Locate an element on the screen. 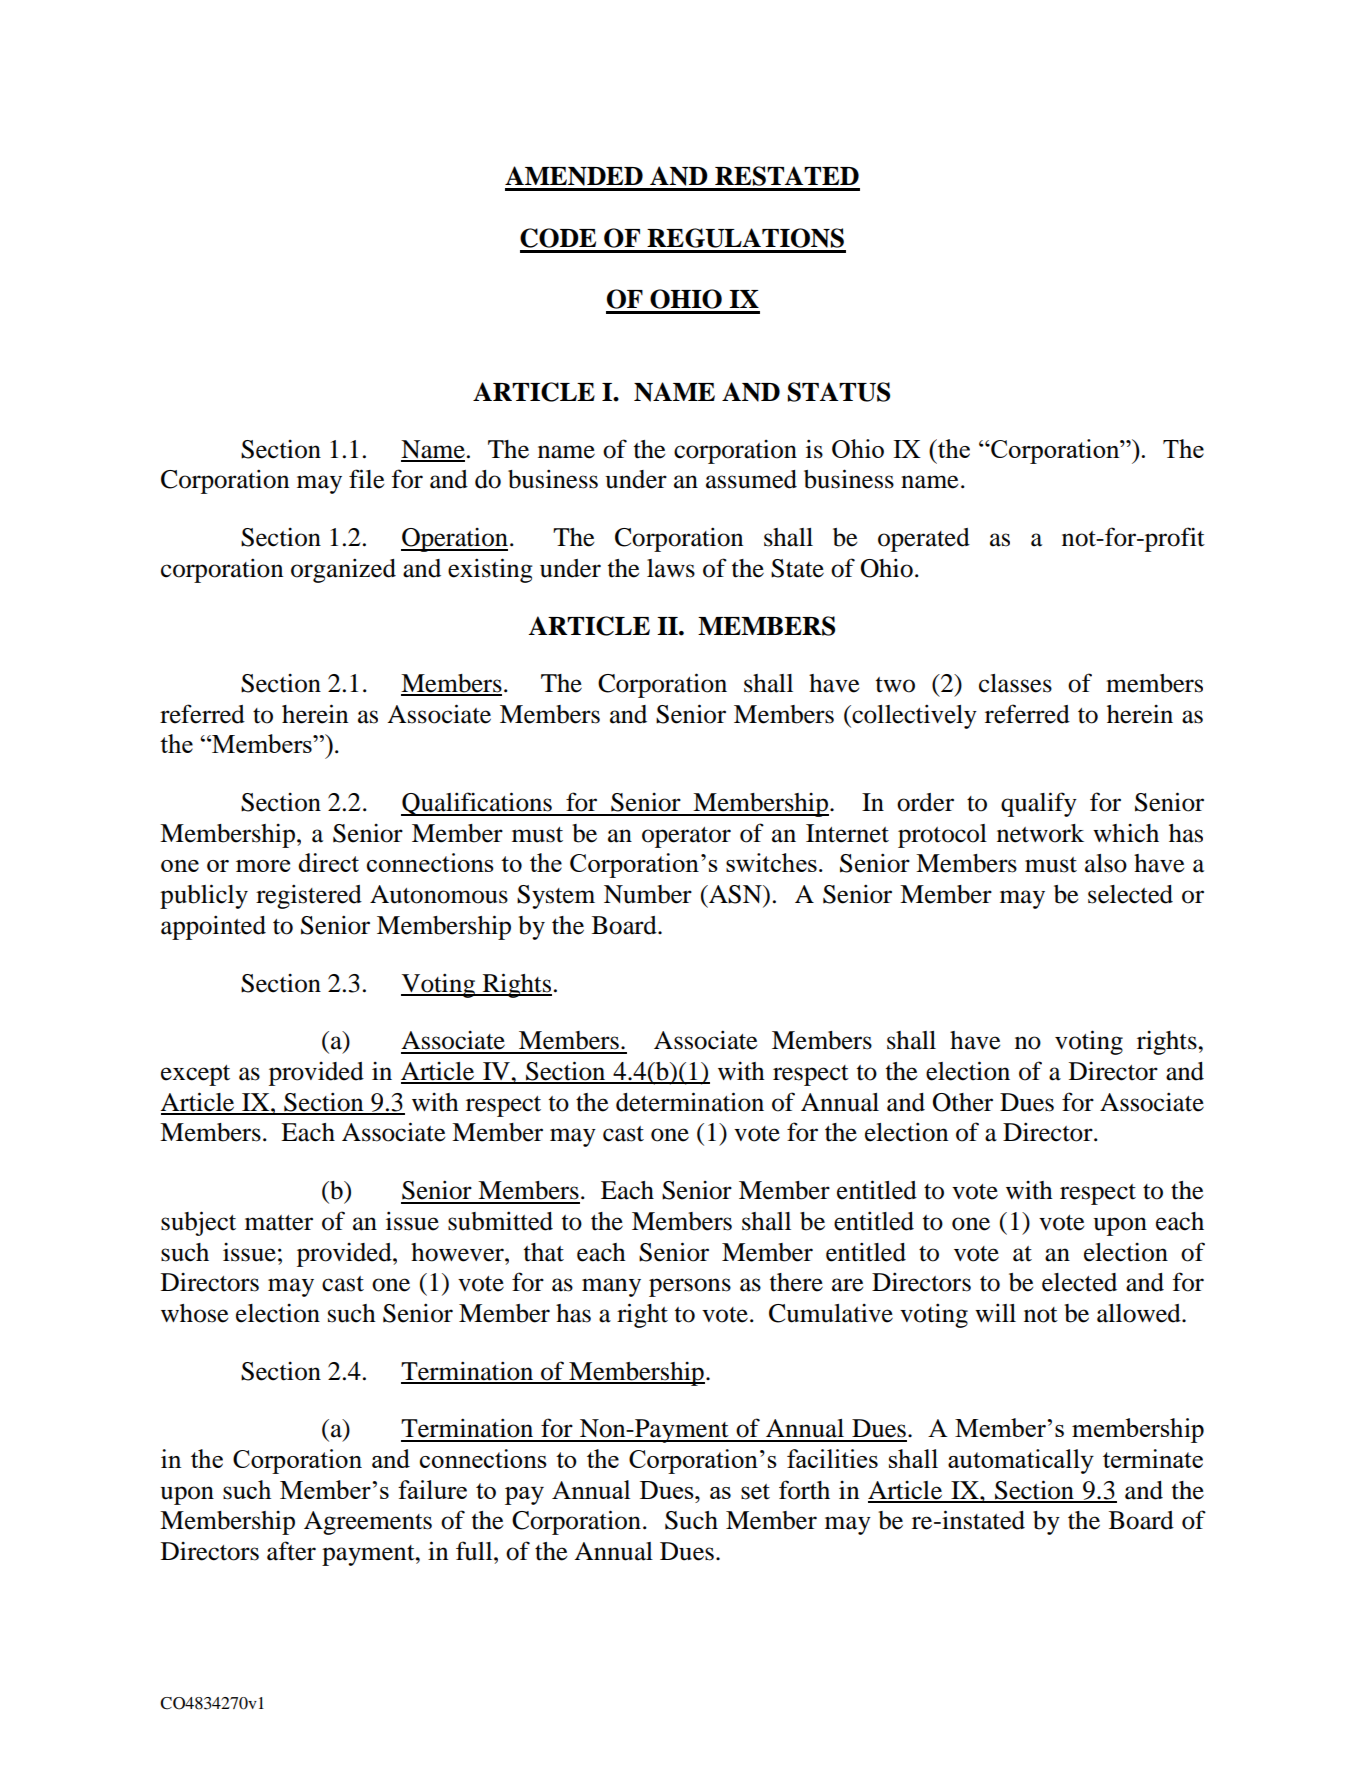 Image resolution: width=1365 pixels, height=1766 pixels. assumed is located at coordinates (751, 479).
